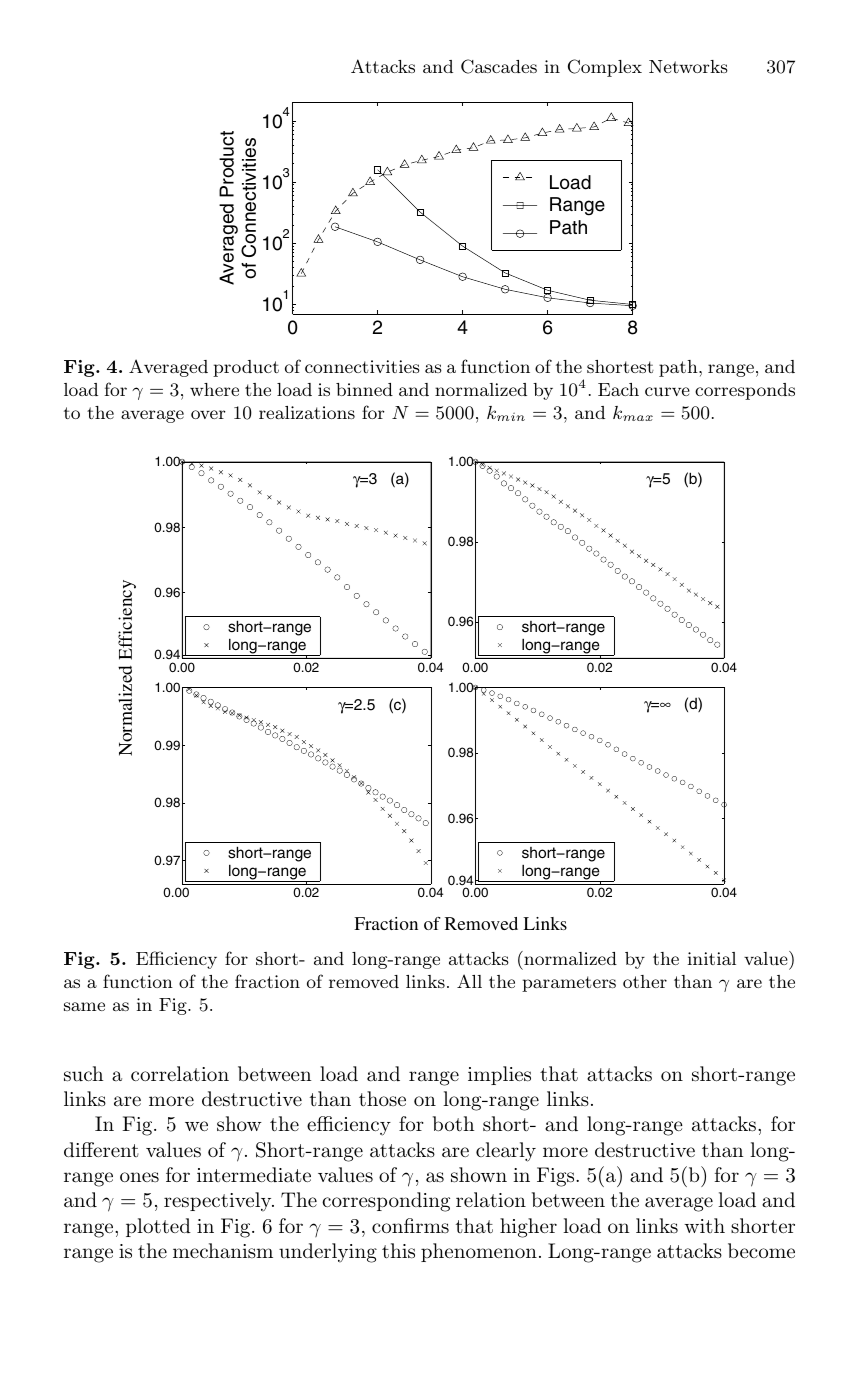  I want to click on Cascades, so click(499, 66).
